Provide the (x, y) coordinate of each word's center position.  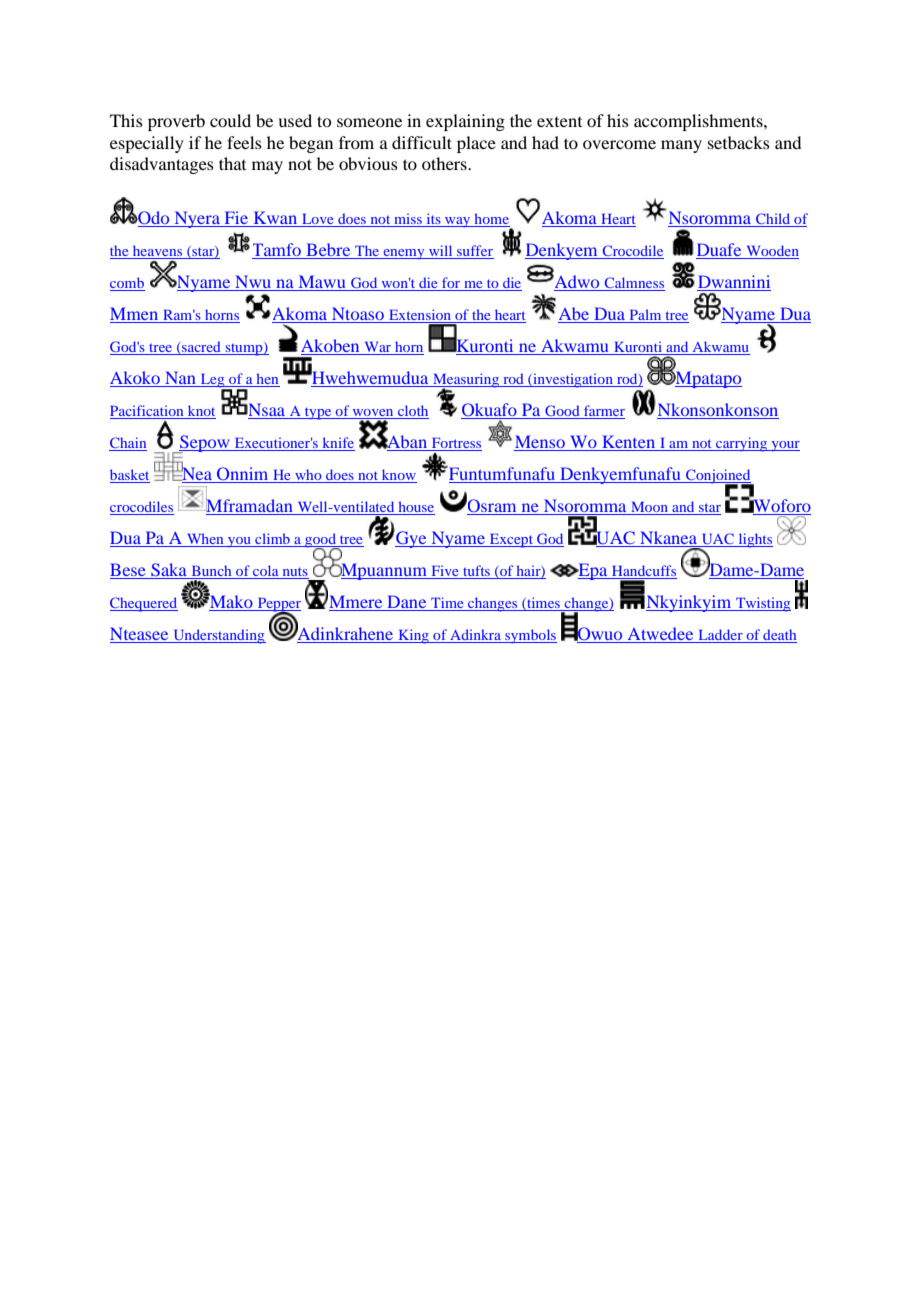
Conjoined (718, 477)
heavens (157, 252)
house (415, 508)
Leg (213, 382)
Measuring (466, 381)
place (476, 144)
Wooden (771, 252)
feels (244, 142)
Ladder (720, 636)
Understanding (218, 636)
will (441, 252)
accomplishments (699, 122)
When (205, 540)
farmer (603, 412)
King (413, 636)
